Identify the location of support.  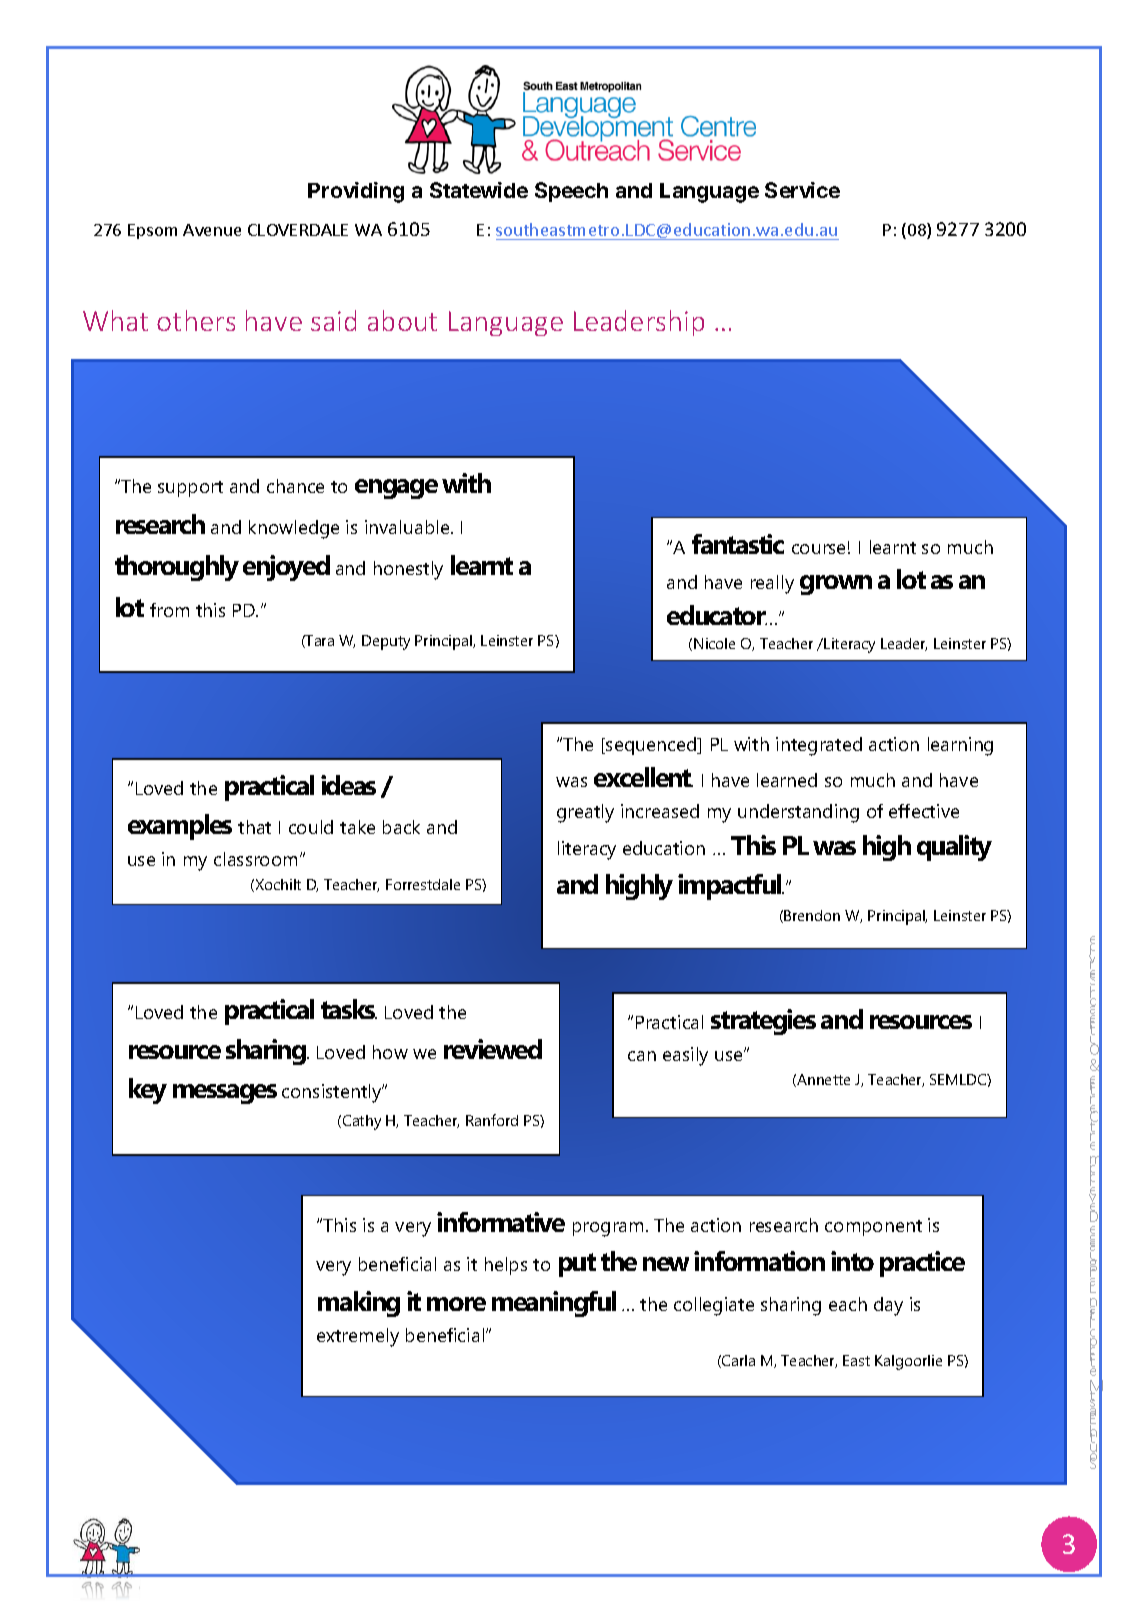
(190, 489).
